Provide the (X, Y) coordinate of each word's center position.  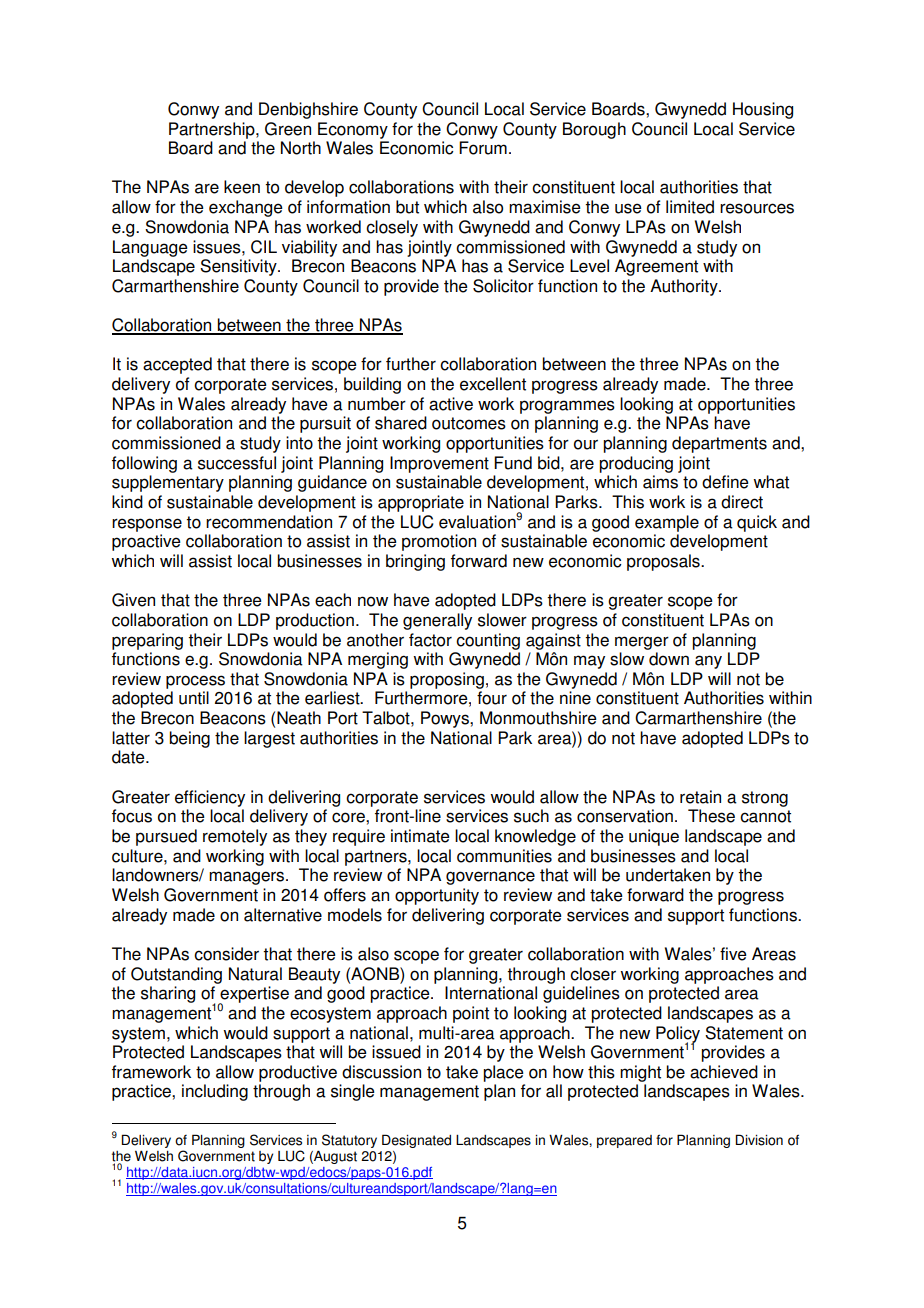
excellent (493, 384)
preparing (147, 641)
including (215, 1092)
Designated (416, 1141)
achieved (724, 1072)
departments (719, 444)
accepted (177, 365)
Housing (763, 110)
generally (437, 621)
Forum (483, 148)
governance (490, 878)
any (708, 662)
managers (248, 878)
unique (654, 837)
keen (242, 187)
